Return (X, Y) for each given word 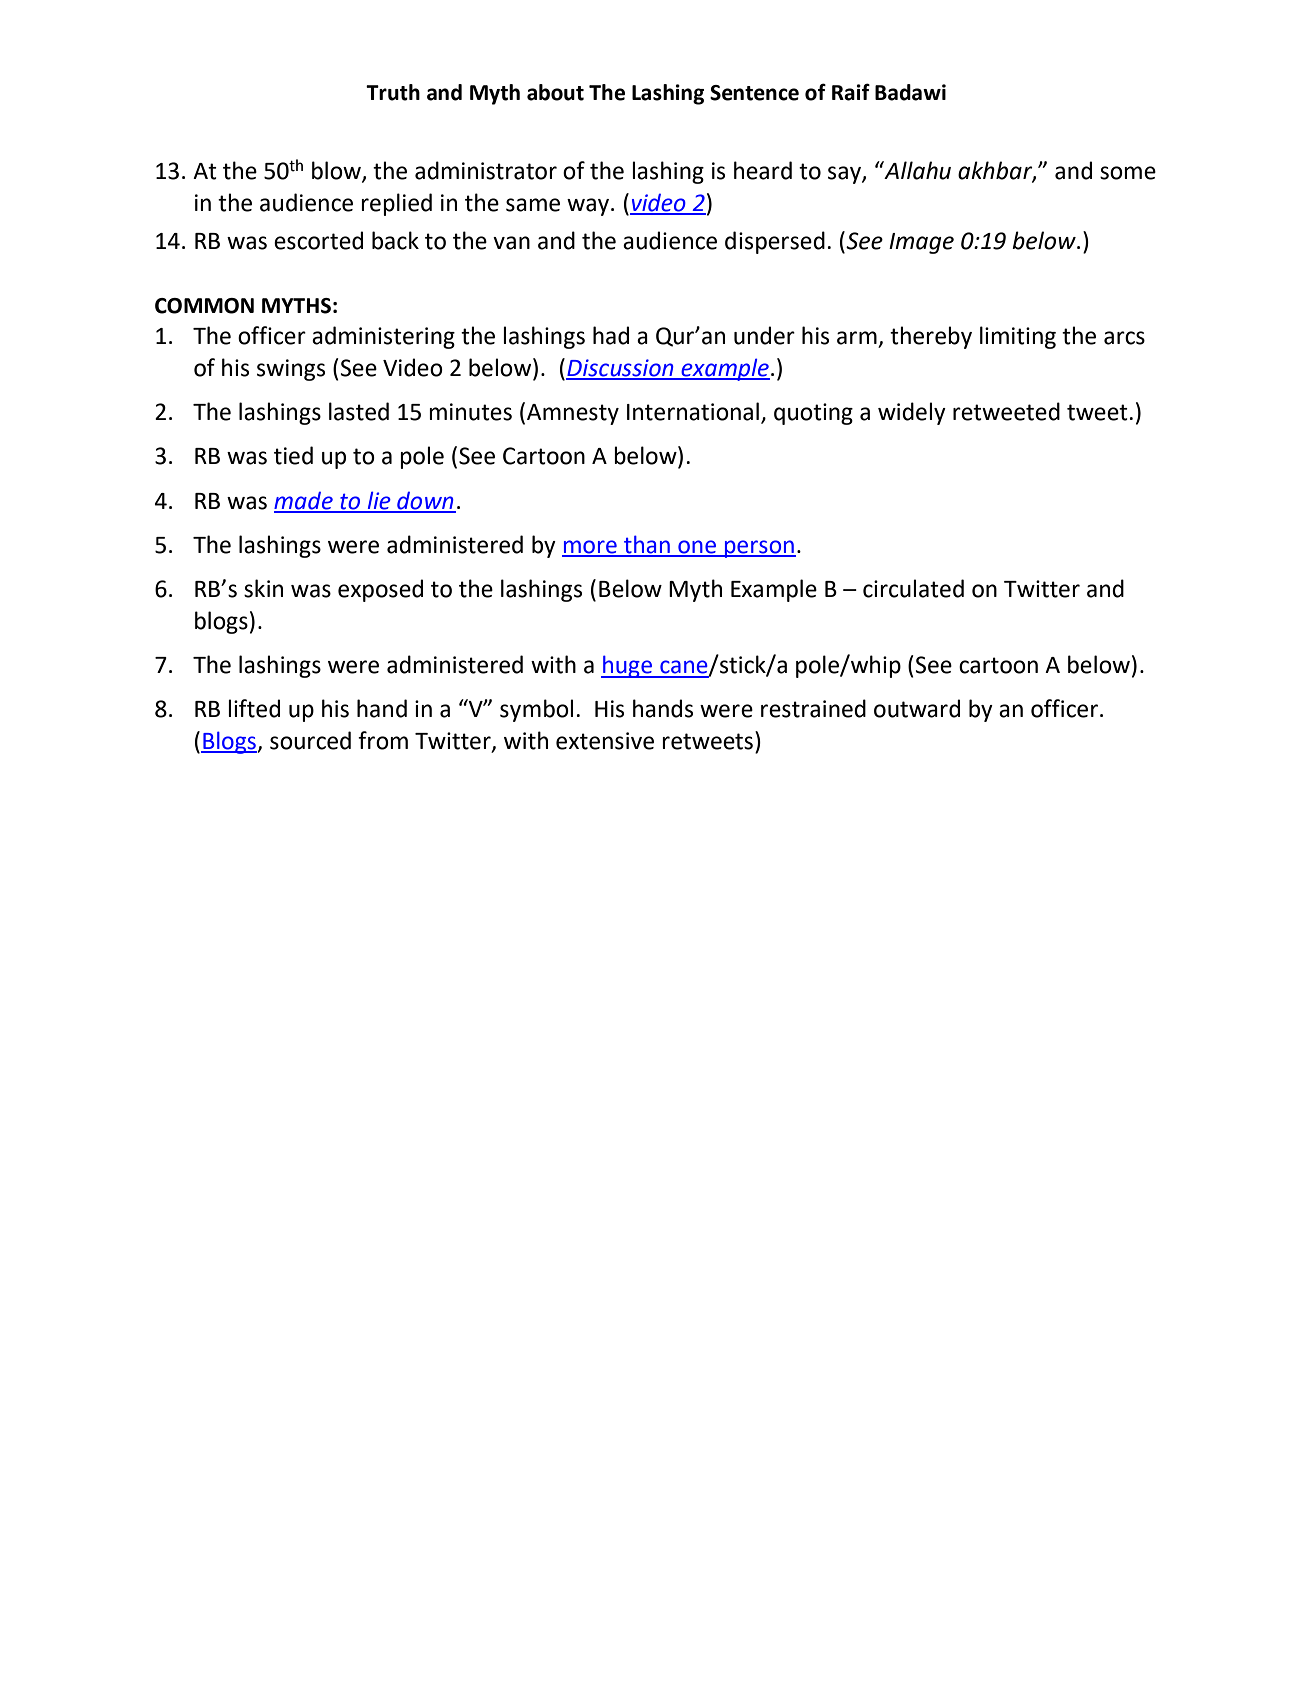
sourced (310, 740)
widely (912, 413)
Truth (393, 92)
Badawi (910, 92)
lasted (359, 411)
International (693, 411)
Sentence (754, 93)
